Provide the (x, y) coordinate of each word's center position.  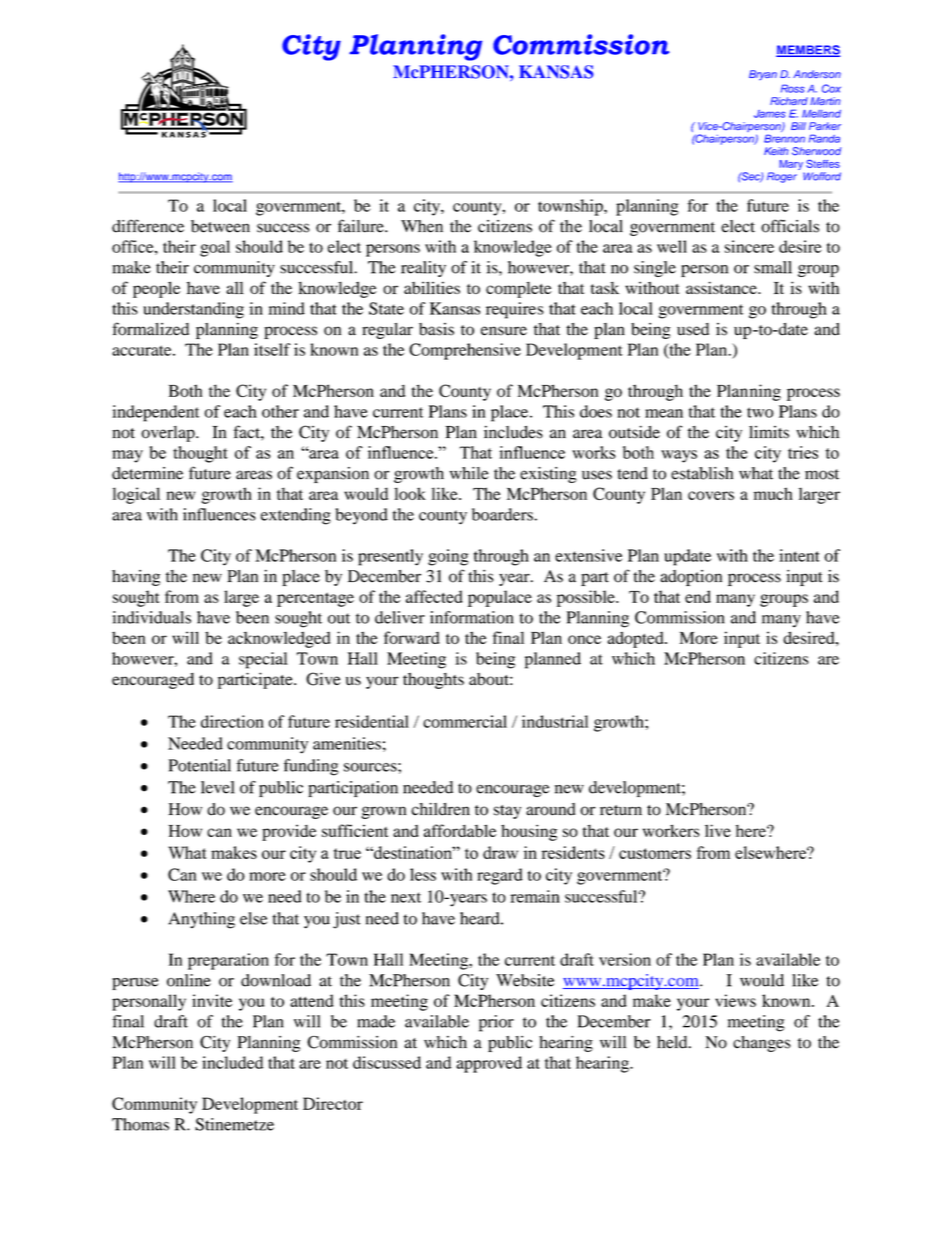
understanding (193, 310)
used (693, 329)
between (220, 226)
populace (500, 598)
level (218, 787)
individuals (152, 617)
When (422, 226)
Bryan (763, 75)
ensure (504, 331)
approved (489, 1064)
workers (671, 830)
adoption (691, 578)
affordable (460, 830)
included (232, 1062)
